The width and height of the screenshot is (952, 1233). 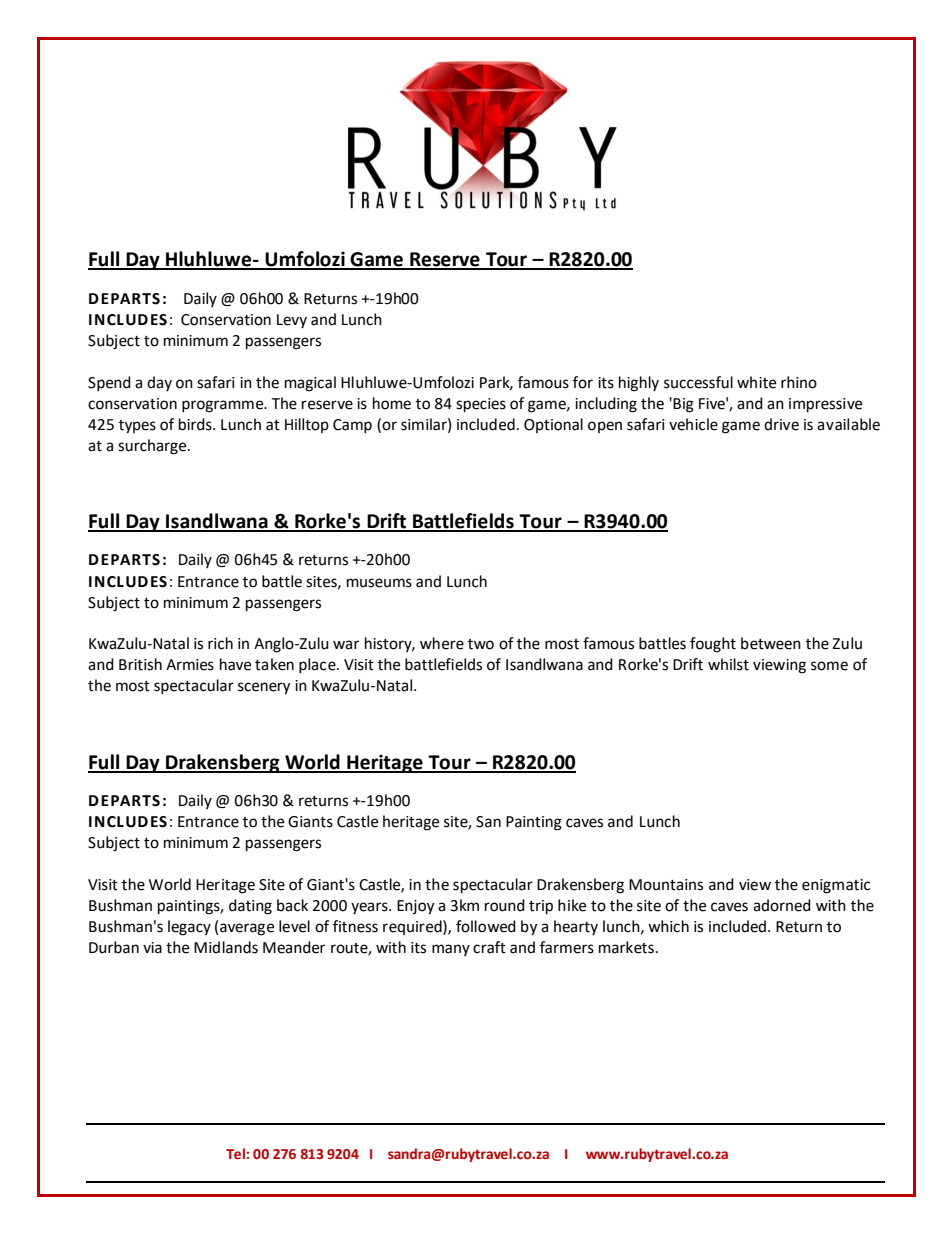 I want to click on species, so click(x=481, y=405).
